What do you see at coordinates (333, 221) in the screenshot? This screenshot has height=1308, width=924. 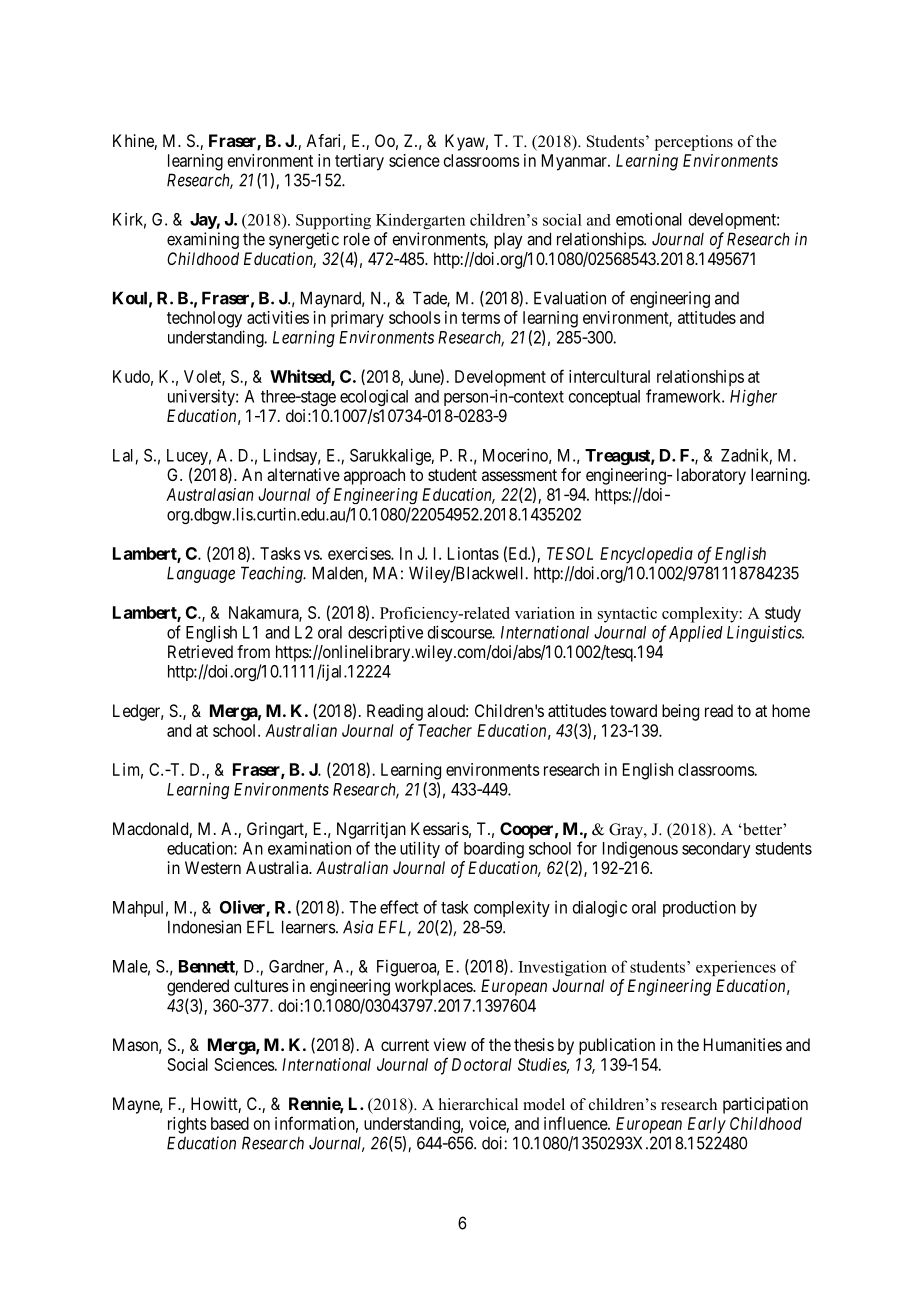 I see `Supporting` at bounding box center [333, 221].
